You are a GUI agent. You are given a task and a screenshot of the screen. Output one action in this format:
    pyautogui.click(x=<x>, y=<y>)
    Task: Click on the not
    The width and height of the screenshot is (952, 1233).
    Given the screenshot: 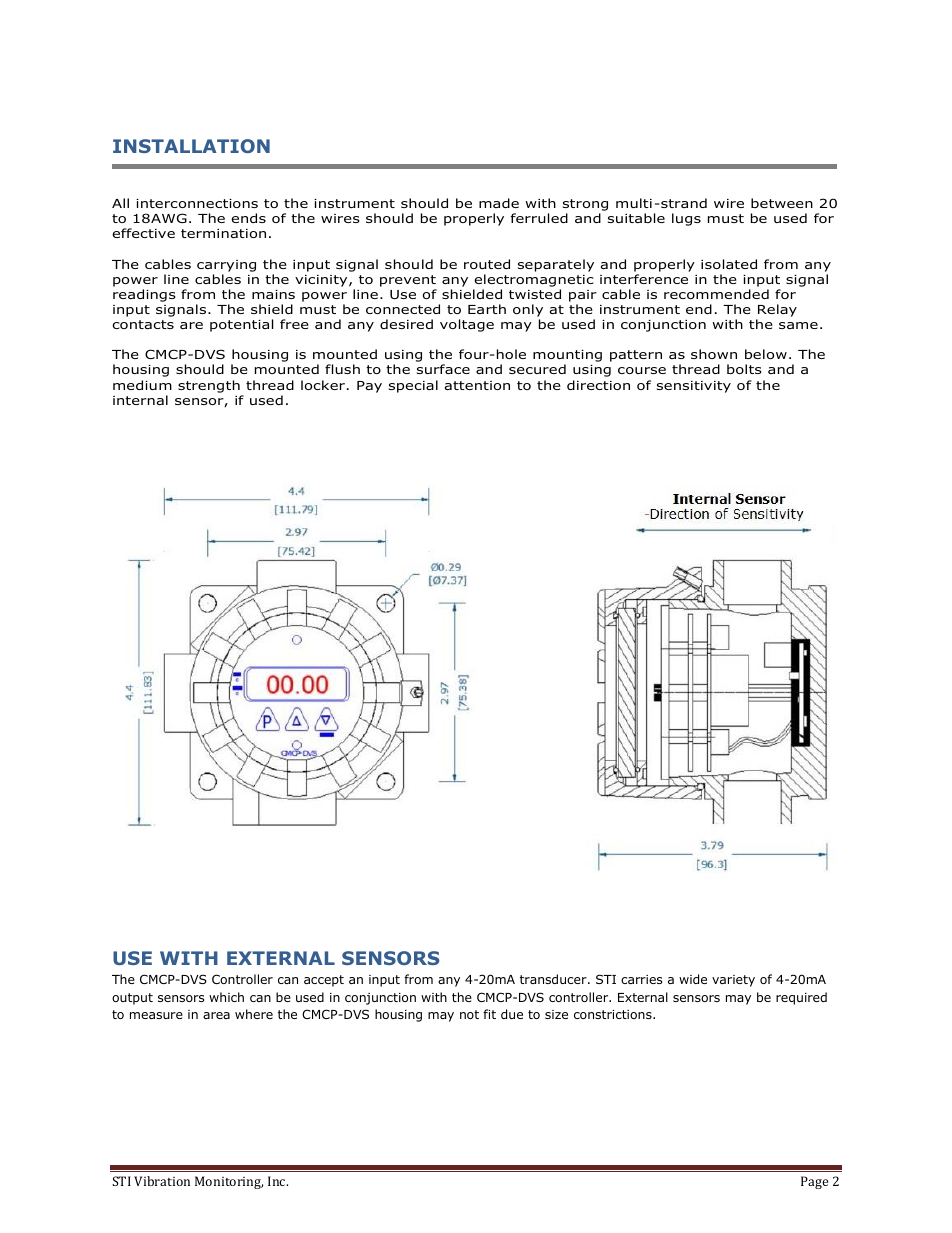 What is the action you would take?
    pyautogui.click(x=469, y=1014)
